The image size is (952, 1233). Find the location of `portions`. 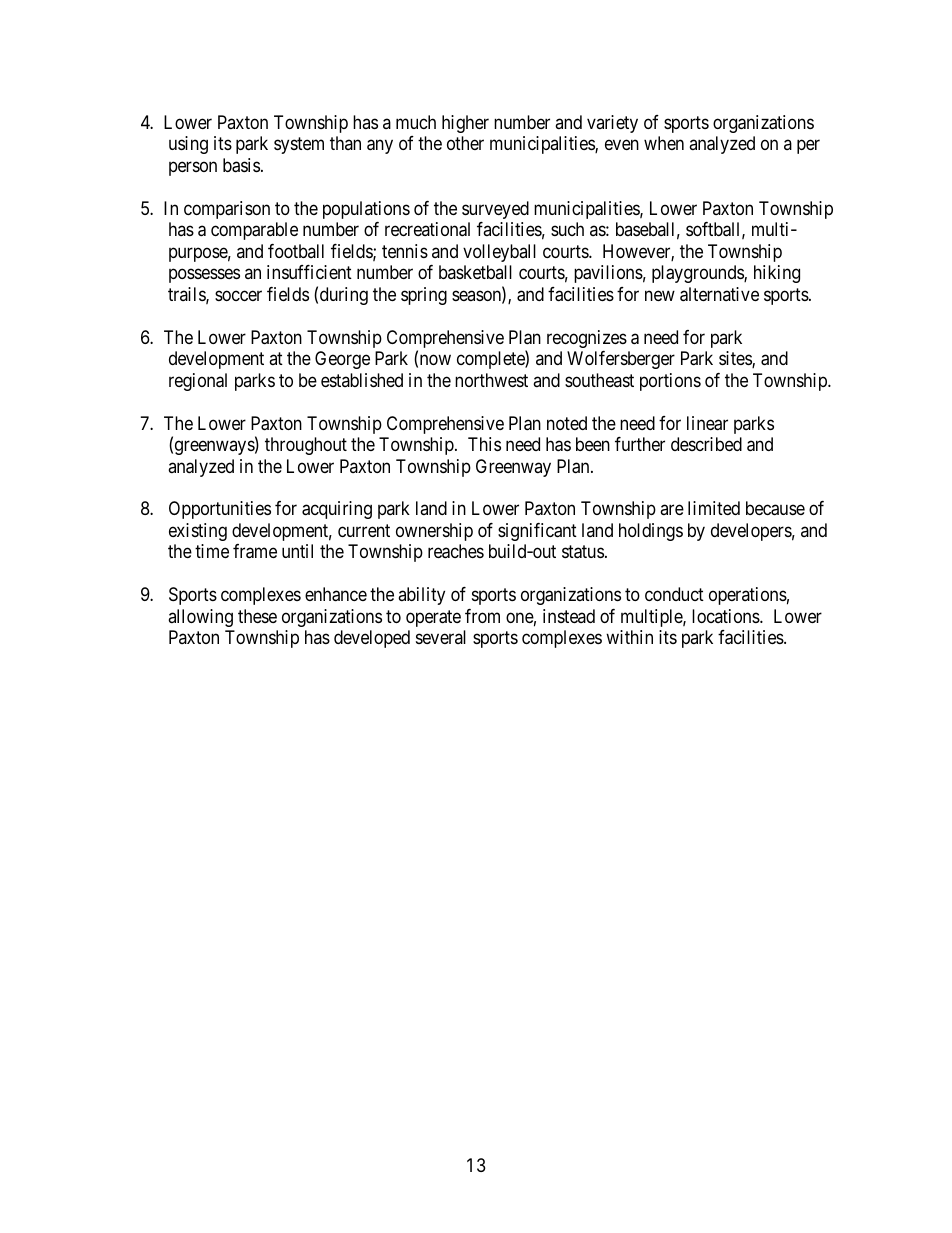

portions is located at coordinates (670, 382).
